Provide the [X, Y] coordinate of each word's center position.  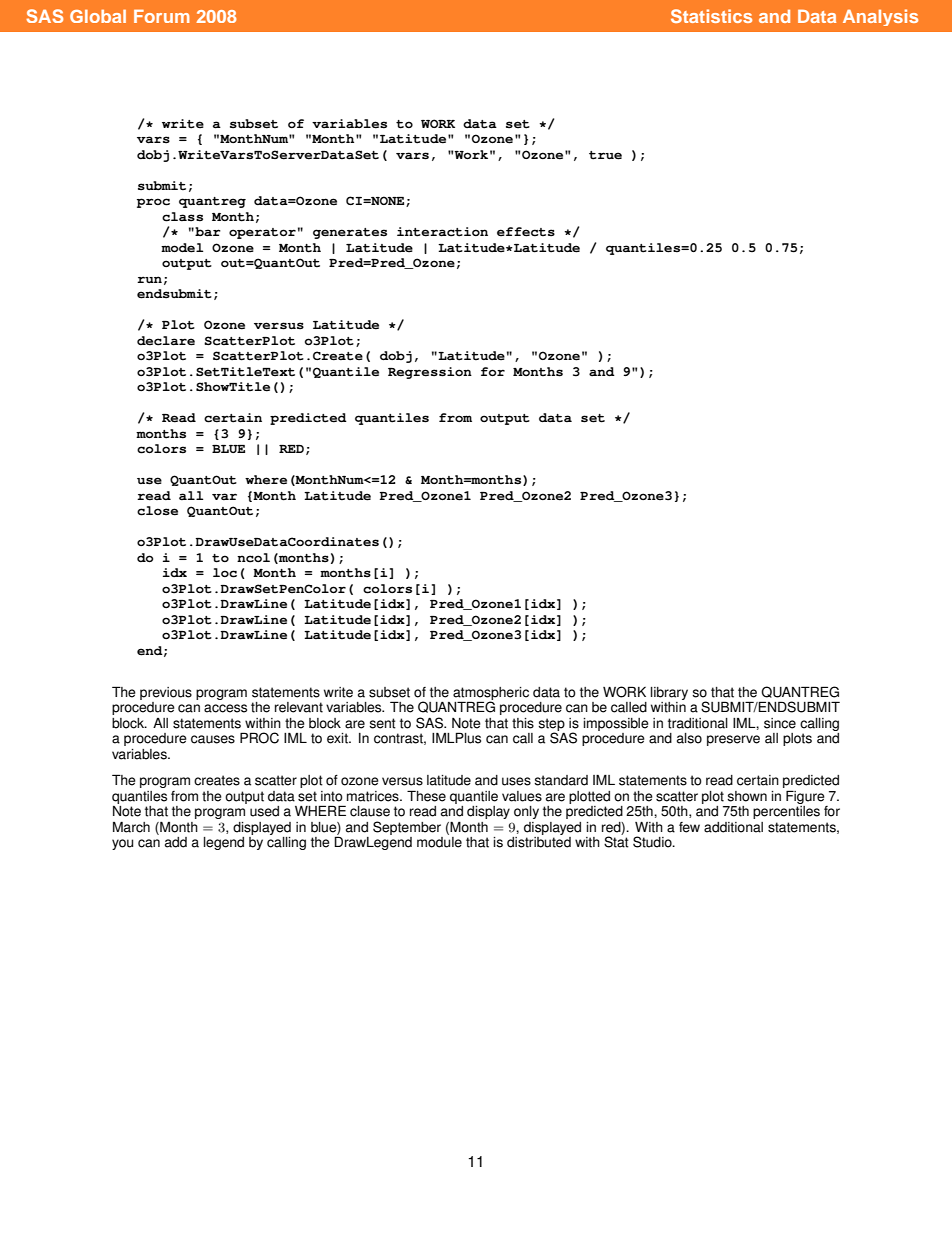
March [131, 827]
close [157, 511]
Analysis [880, 17]
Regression [430, 373]
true [605, 155]
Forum [162, 16]
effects [526, 232]
